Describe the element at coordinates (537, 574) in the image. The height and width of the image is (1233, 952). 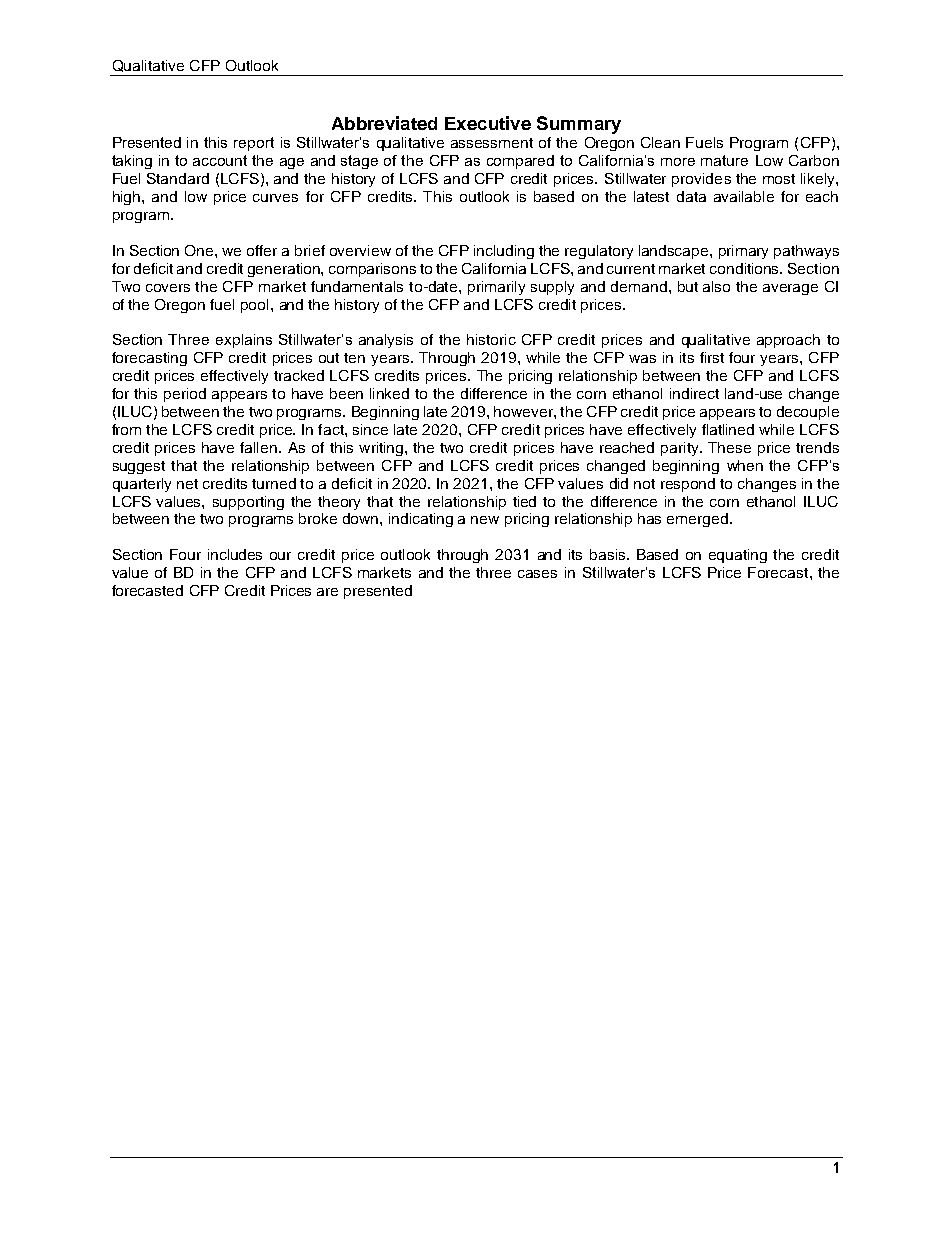
I see `cases` at that location.
